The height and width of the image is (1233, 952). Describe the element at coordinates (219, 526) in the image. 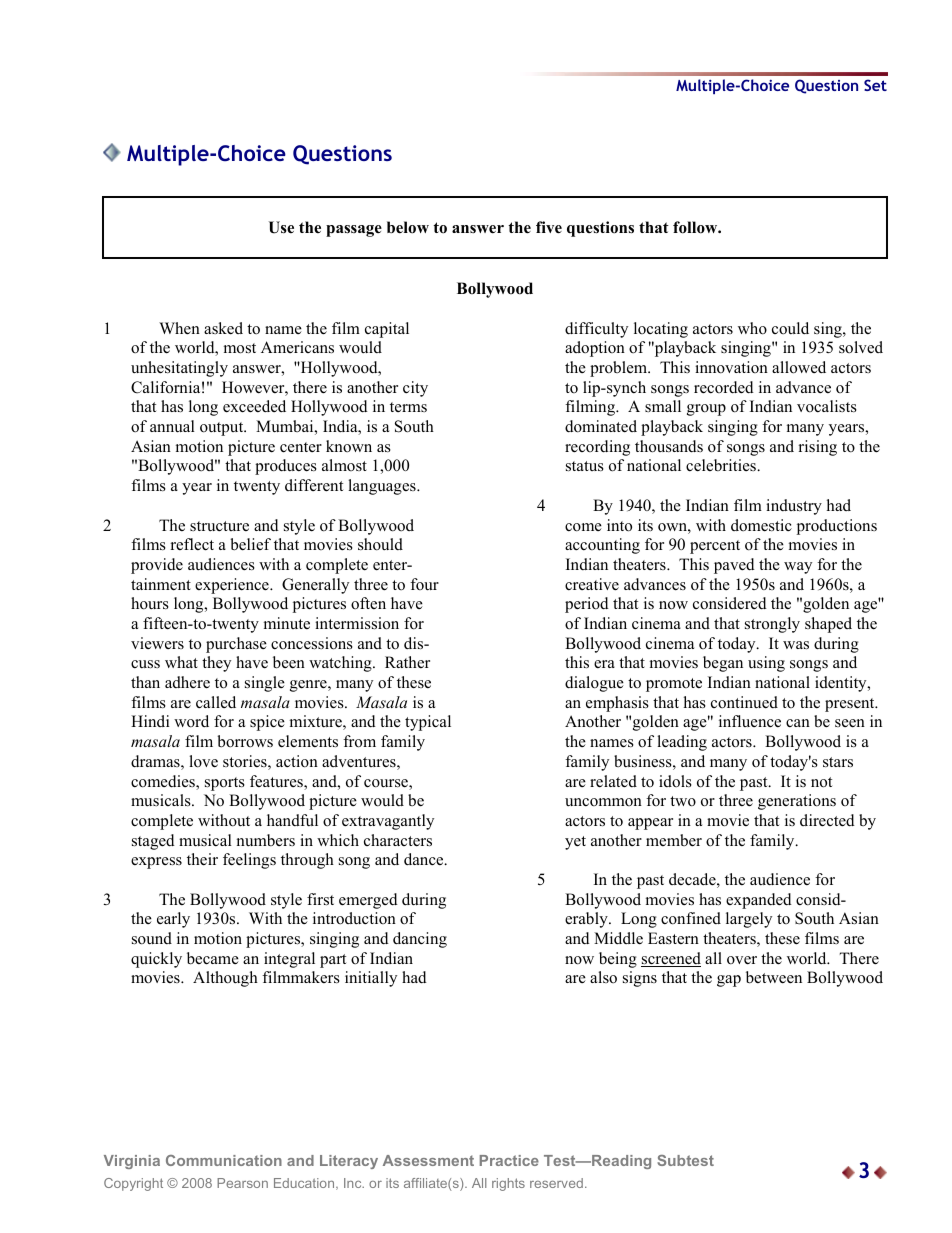

I see `structure` at that location.
